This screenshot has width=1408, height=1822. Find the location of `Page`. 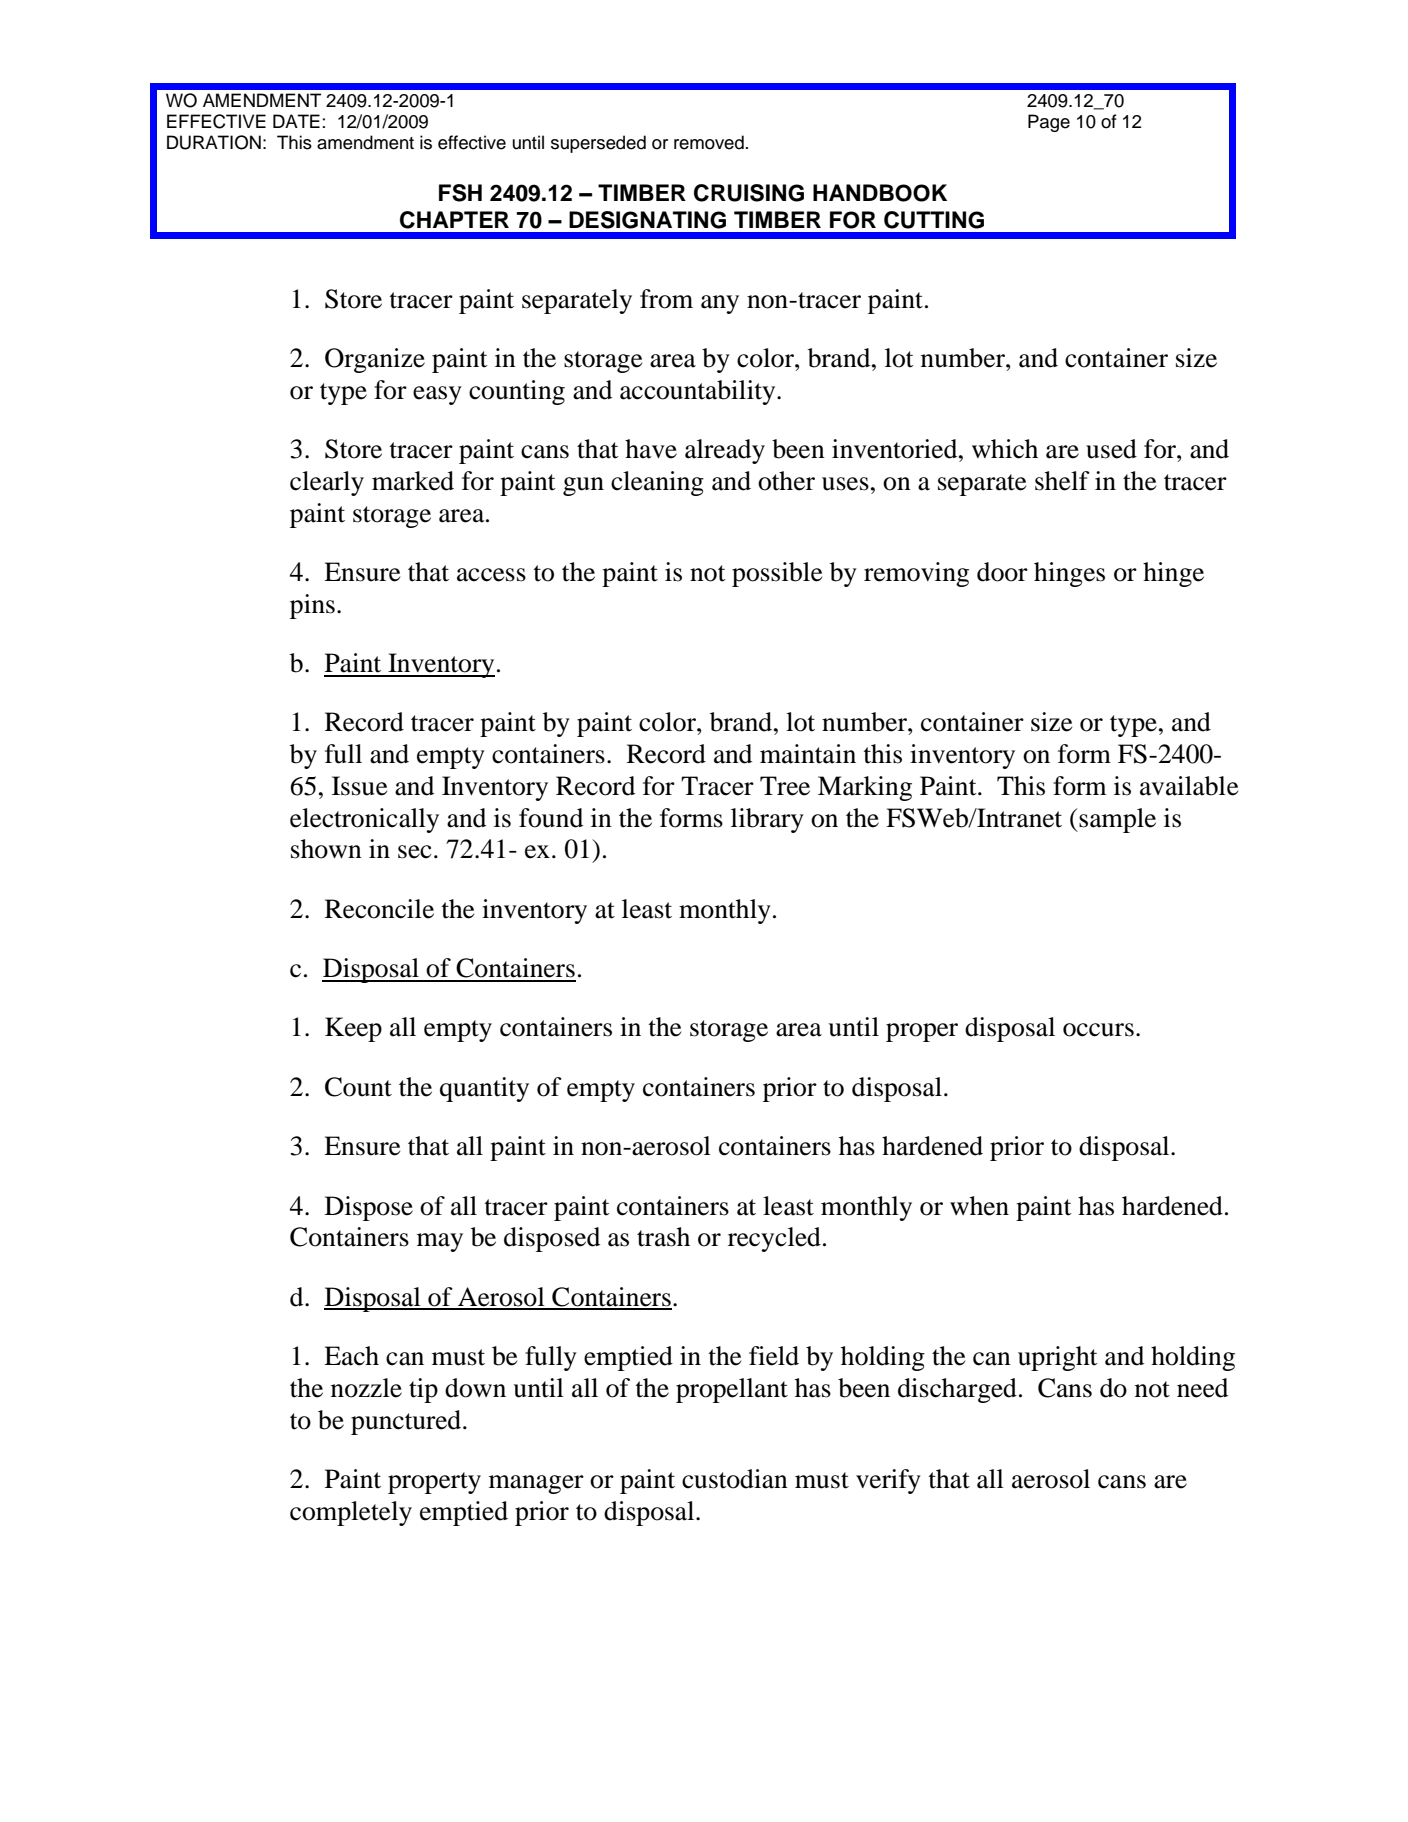

Page is located at coordinates (1049, 123).
